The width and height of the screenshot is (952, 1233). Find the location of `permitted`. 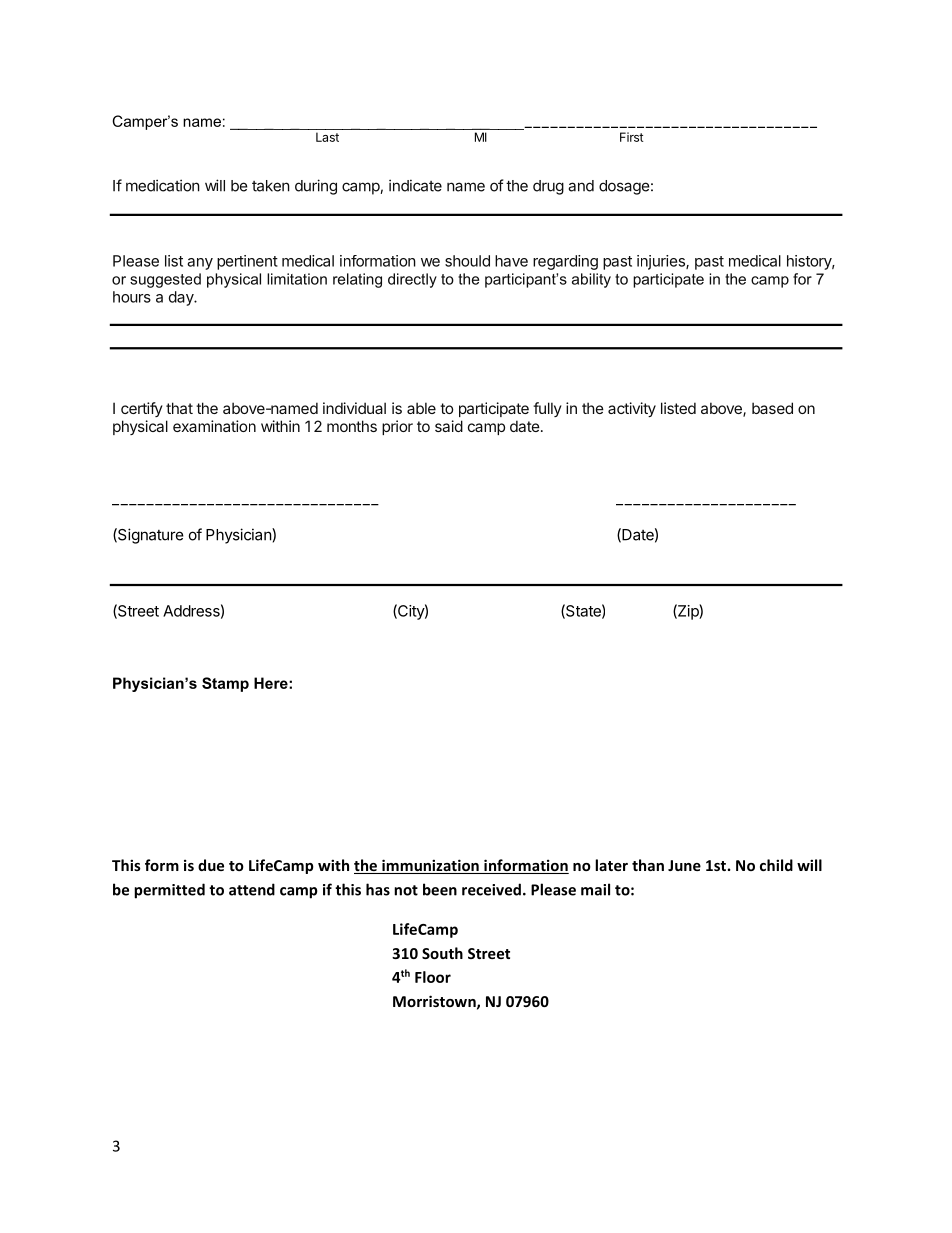

permitted is located at coordinates (169, 891).
